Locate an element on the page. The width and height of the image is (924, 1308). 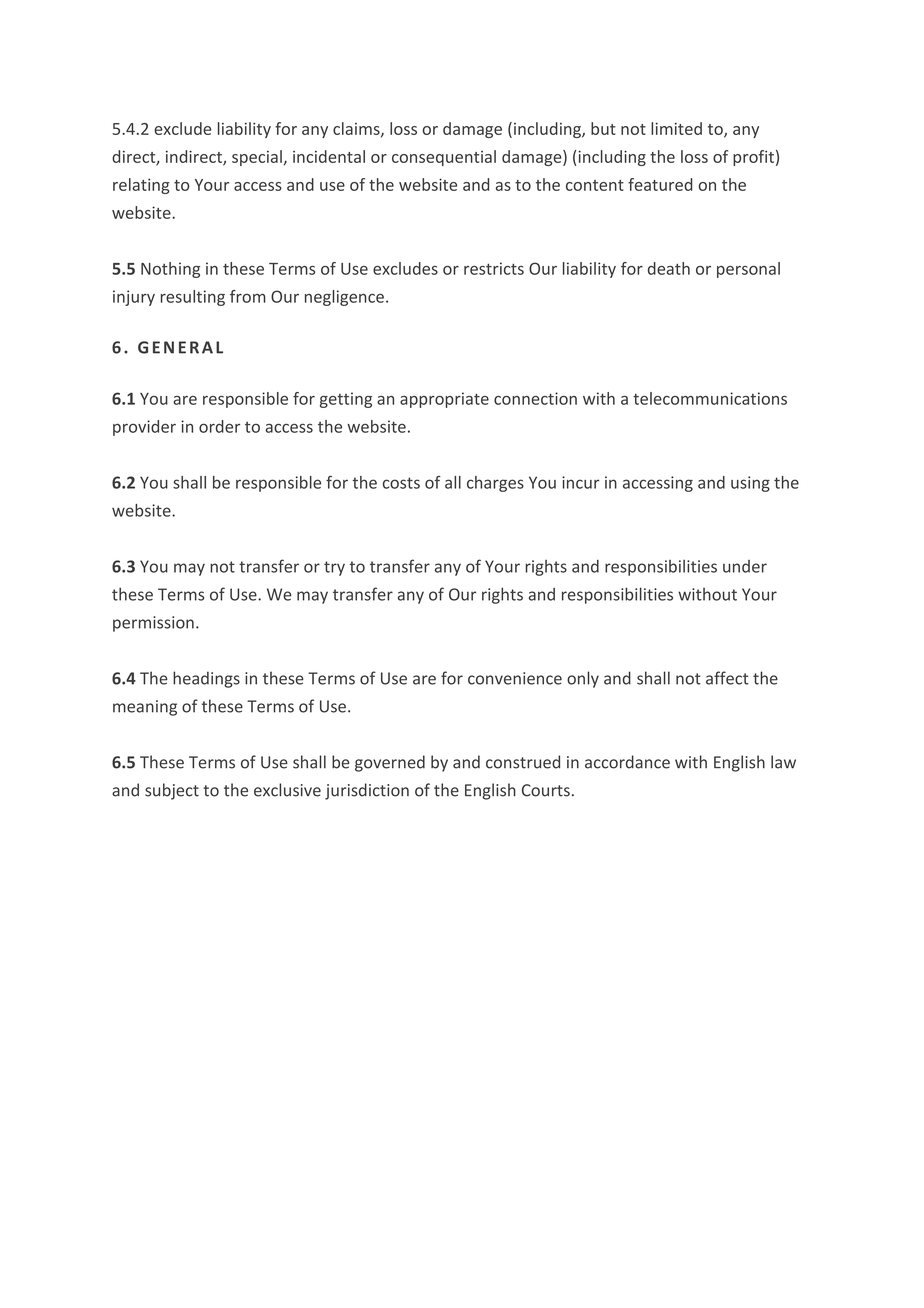
under is located at coordinates (745, 566).
